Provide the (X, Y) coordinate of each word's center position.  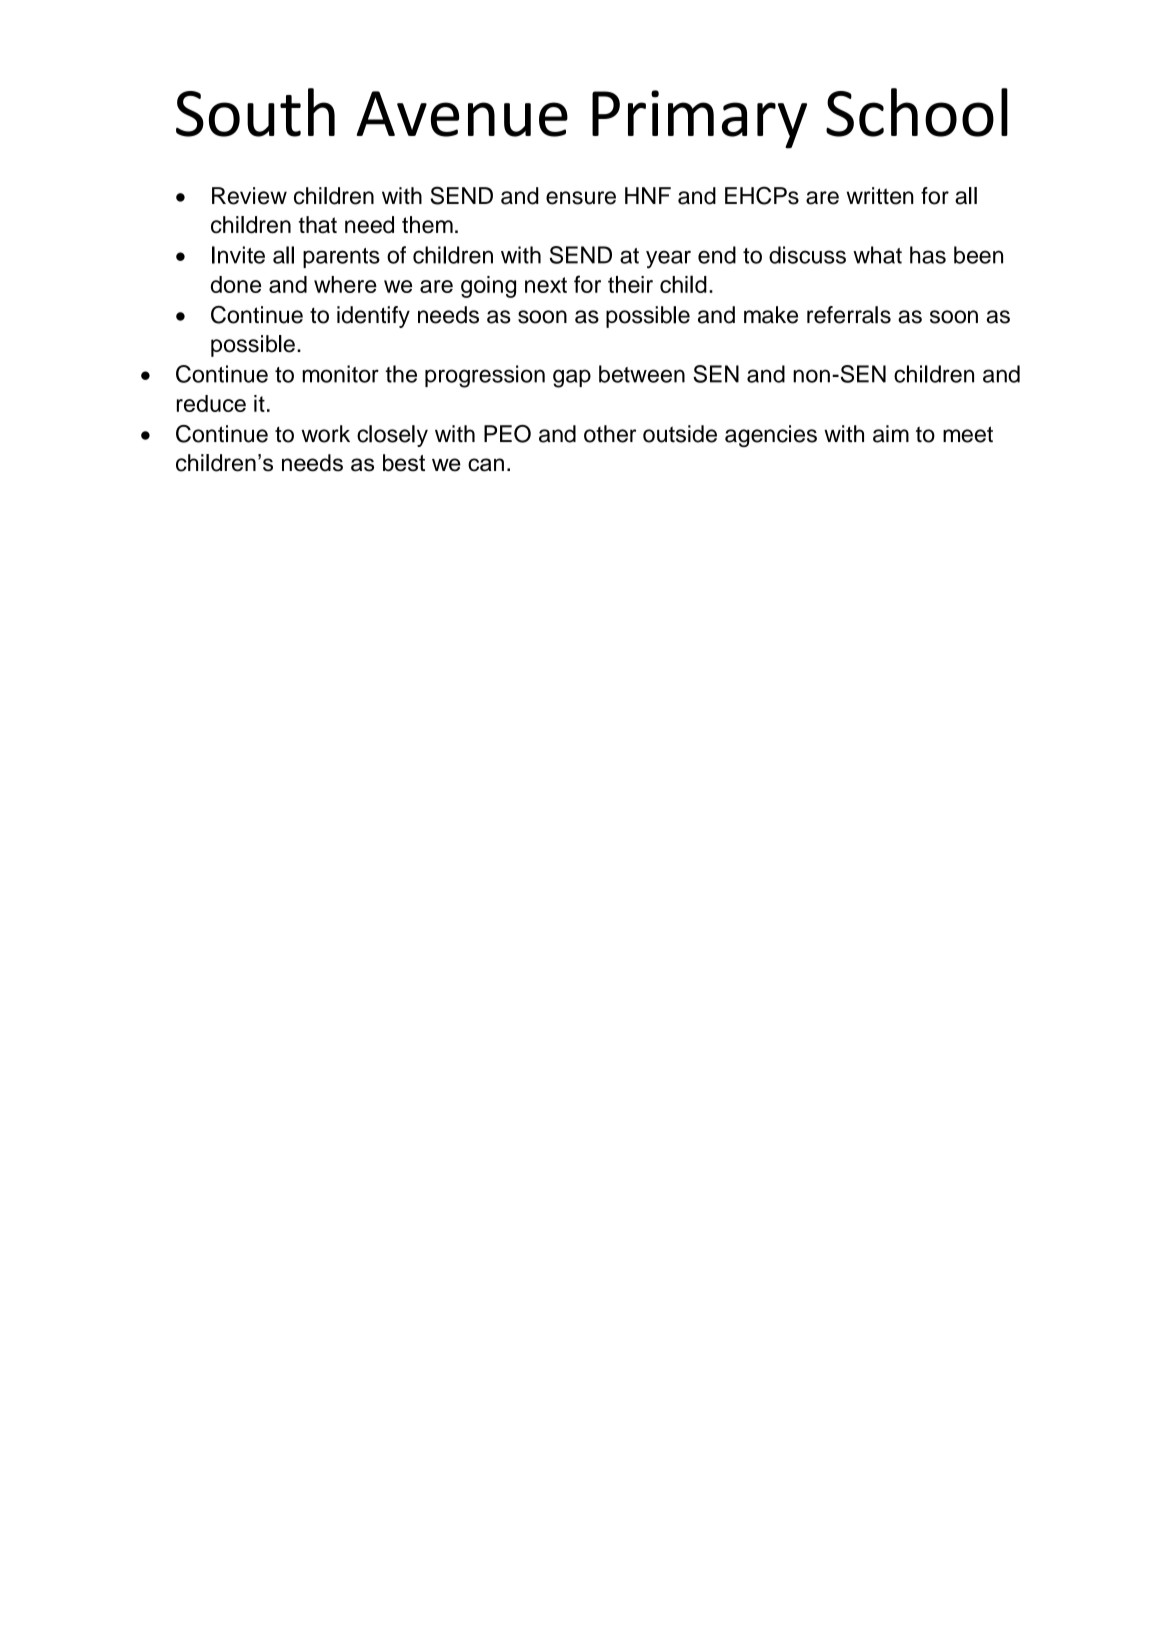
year (668, 259)
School (917, 112)
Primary (699, 119)
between (642, 374)
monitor (340, 374)
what (877, 255)
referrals (849, 315)
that (318, 225)
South (255, 112)
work (325, 434)
